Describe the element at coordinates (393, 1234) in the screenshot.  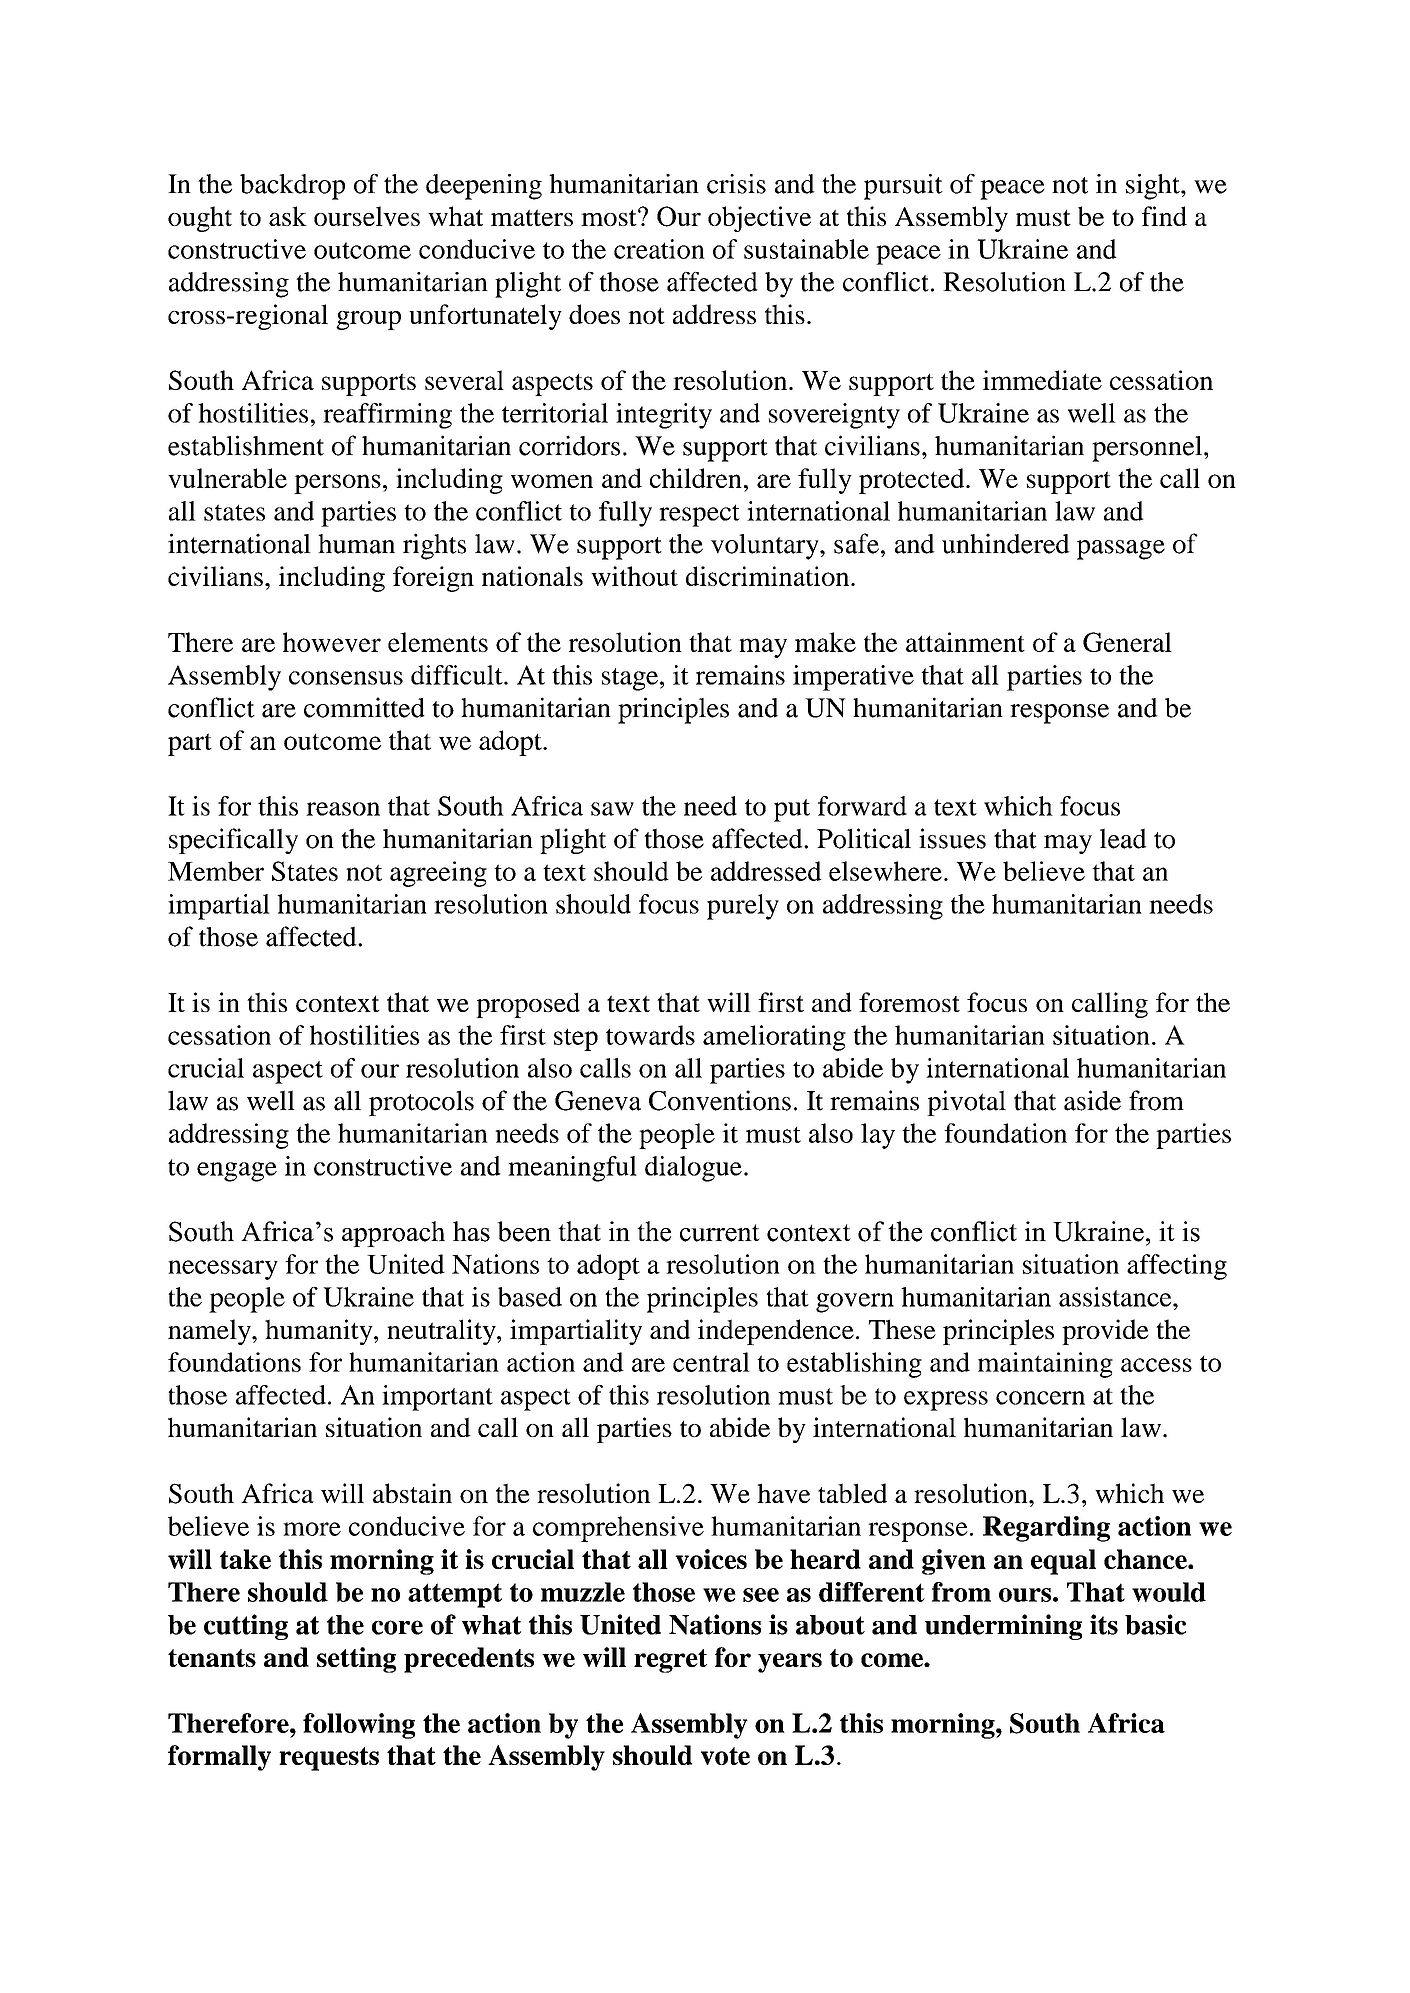
I see `approach` at that location.
